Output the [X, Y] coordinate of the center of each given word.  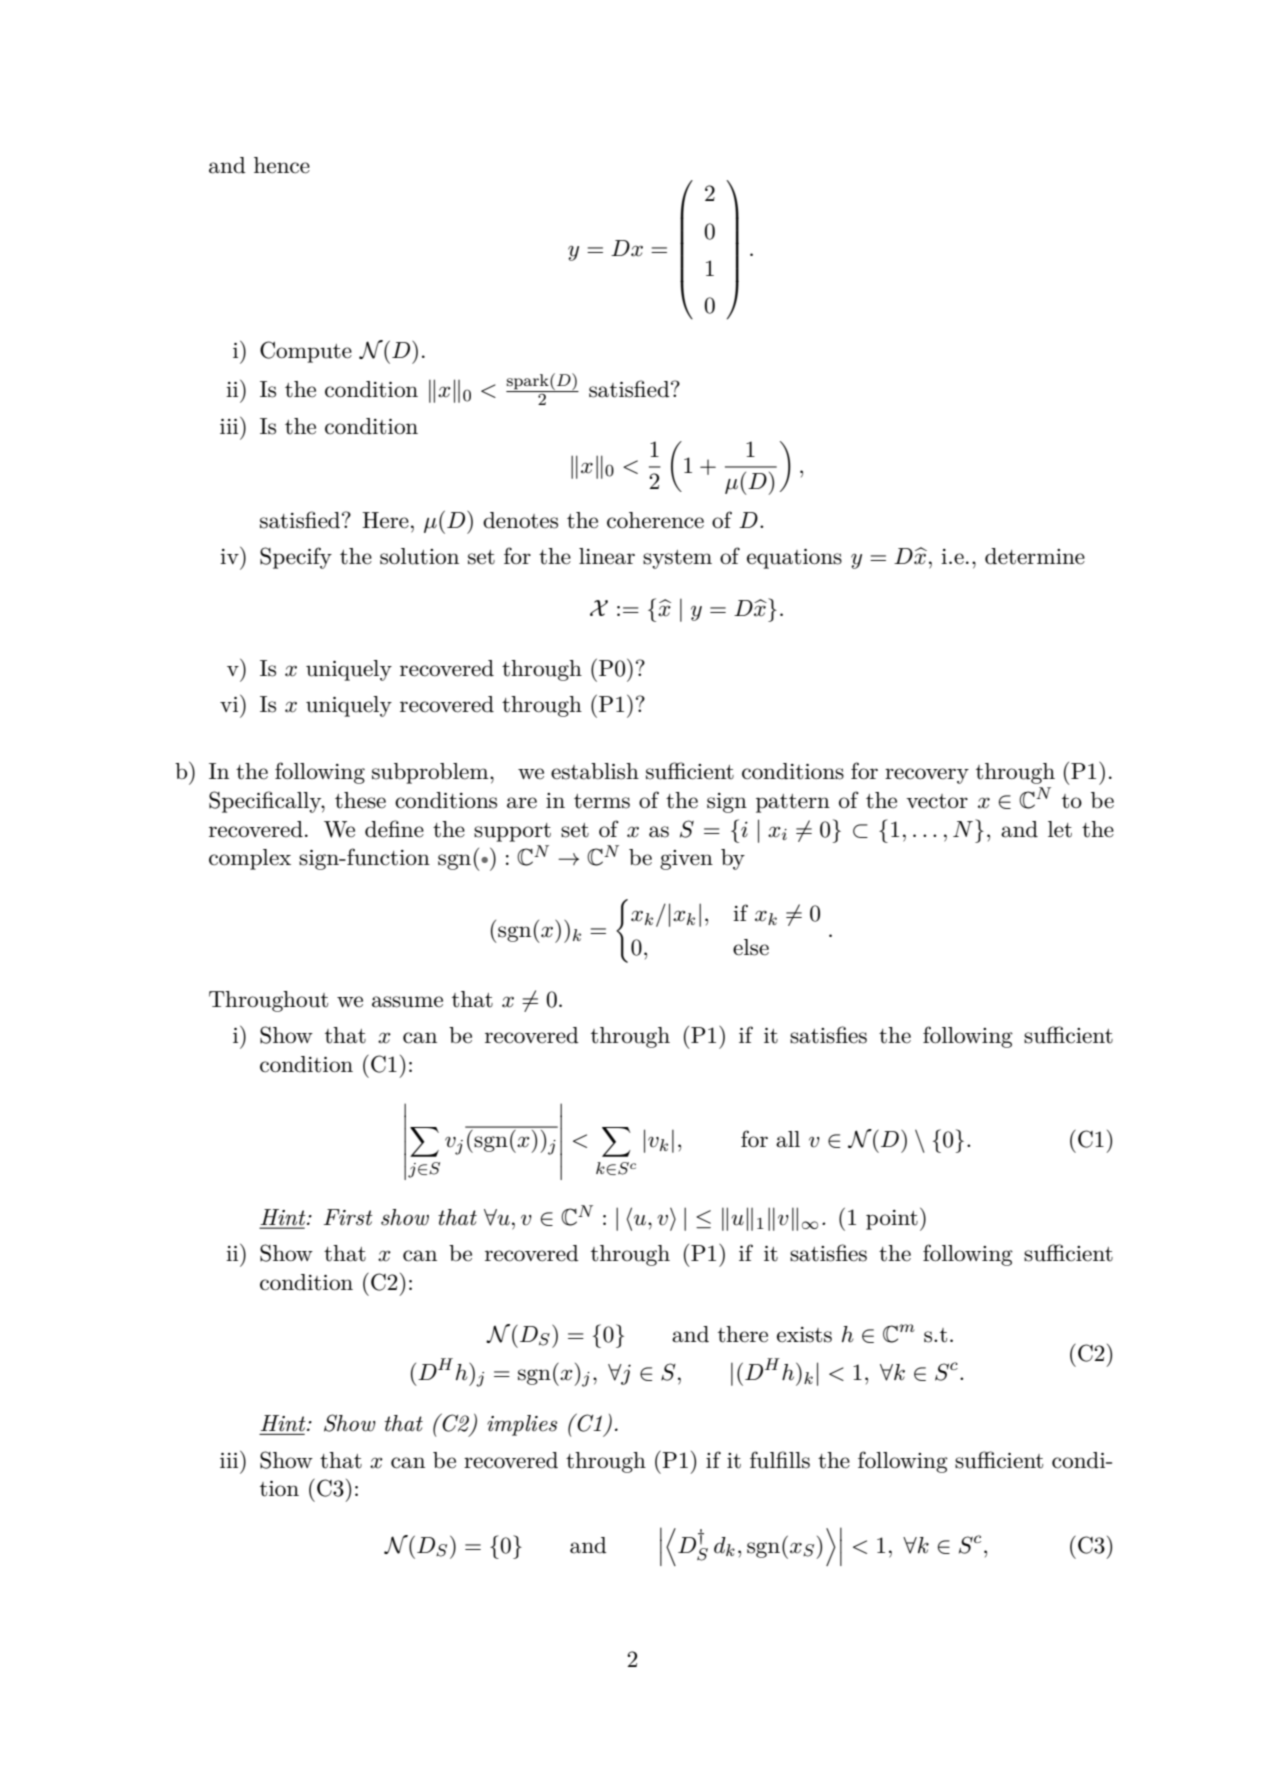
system [677, 559]
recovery [927, 776]
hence [282, 165]
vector [937, 801]
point [892, 1220]
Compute [306, 352]
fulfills [780, 1460]
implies [522, 1425]
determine [1035, 556]
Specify [296, 558]
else [751, 947]
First [348, 1217]
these [360, 800]
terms [602, 801]
